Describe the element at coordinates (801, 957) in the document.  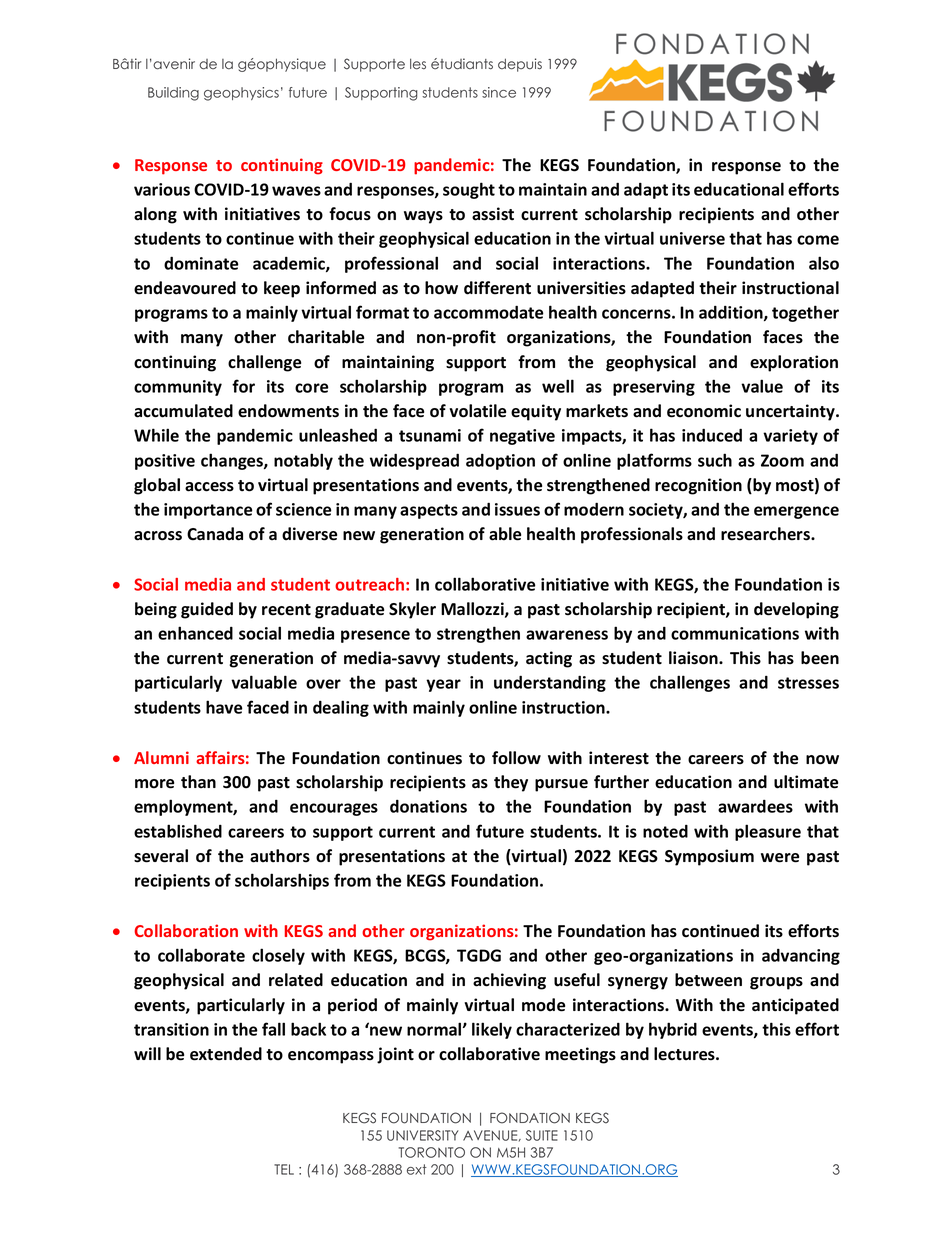
I see `advancing` at that location.
